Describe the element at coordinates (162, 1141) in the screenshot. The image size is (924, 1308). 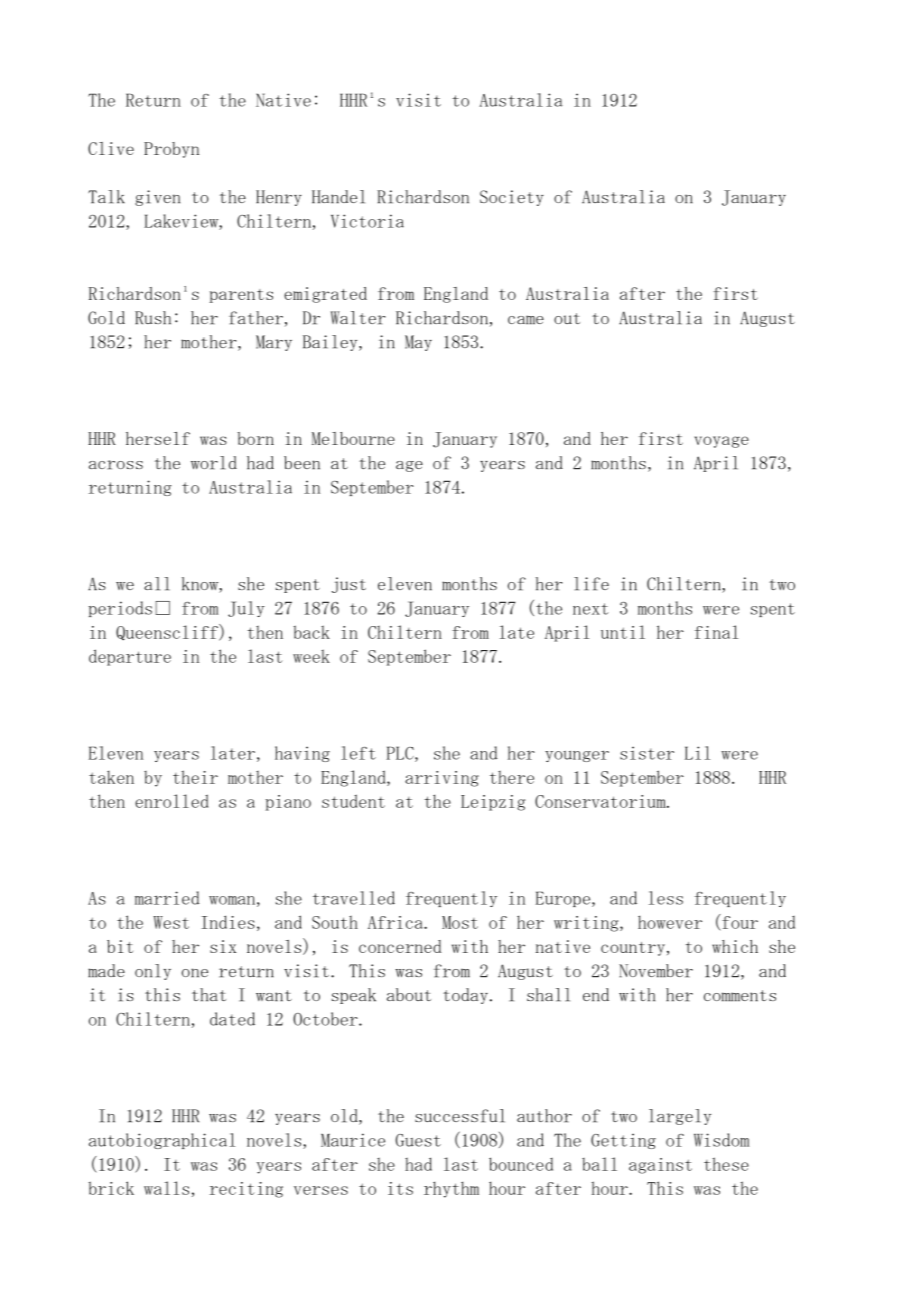
I see `autobiographical` at that location.
